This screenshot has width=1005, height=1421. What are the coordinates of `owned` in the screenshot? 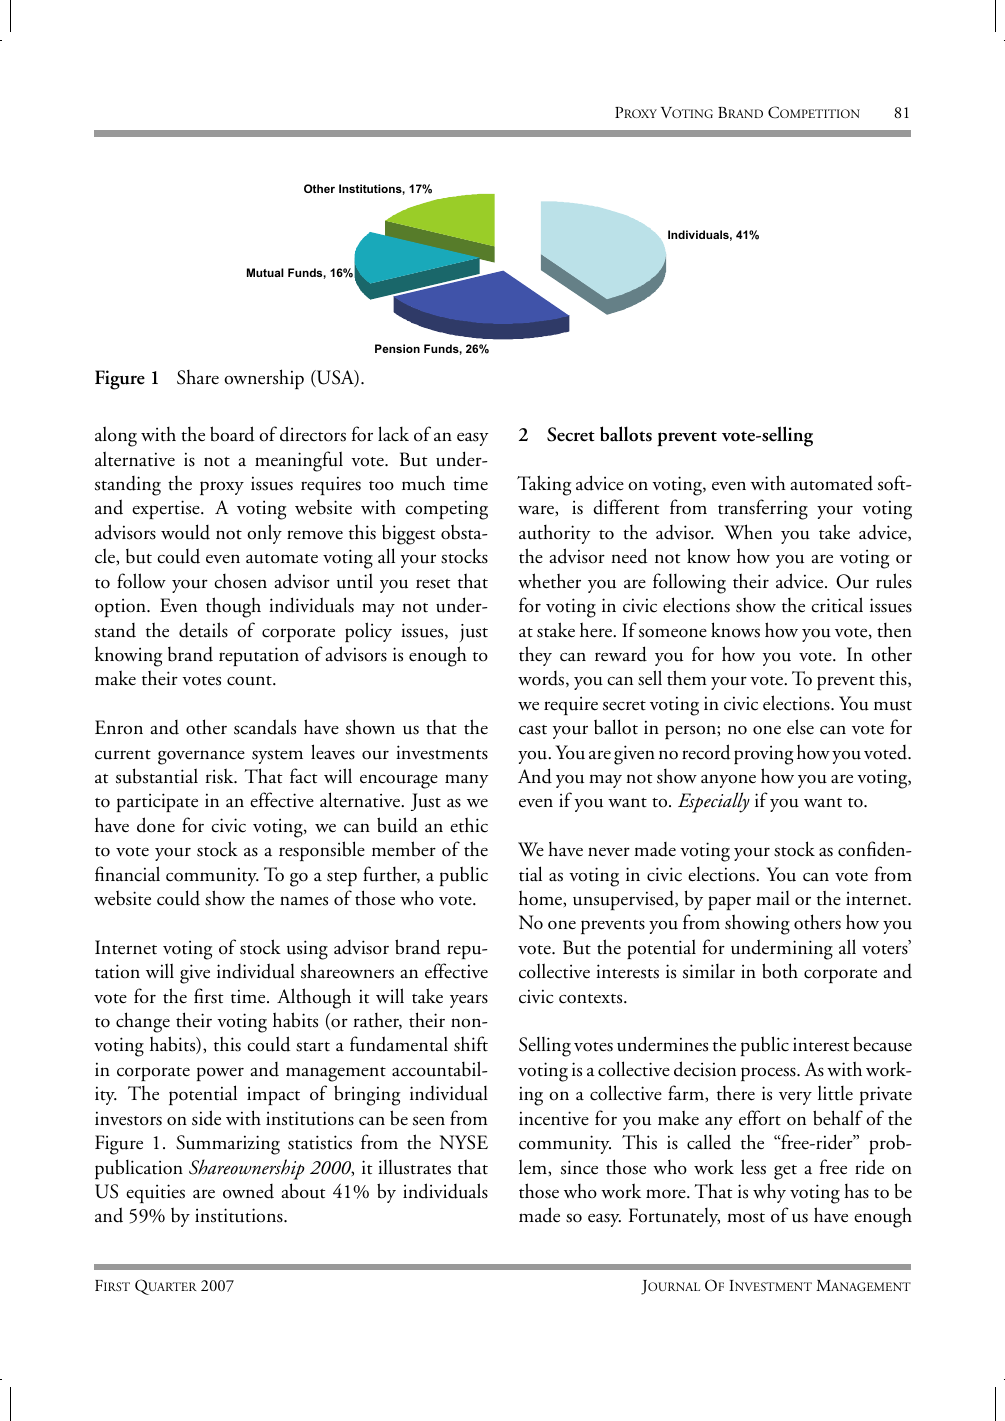 It's located at (248, 1191).
